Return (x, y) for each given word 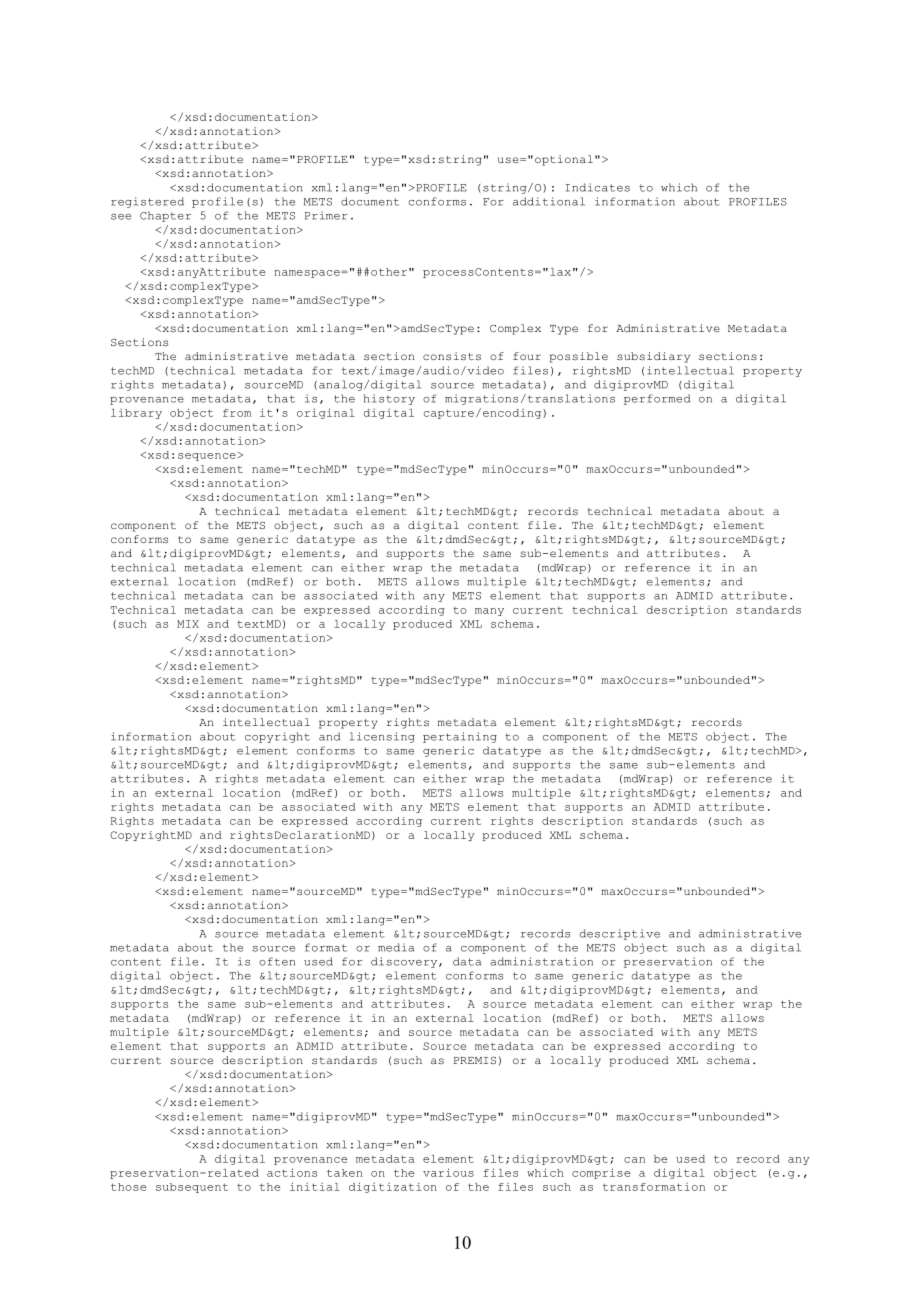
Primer (326, 215)
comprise (601, 1173)
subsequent (192, 1188)
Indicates (597, 187)
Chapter (165, 216)
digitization (393, 1187)
